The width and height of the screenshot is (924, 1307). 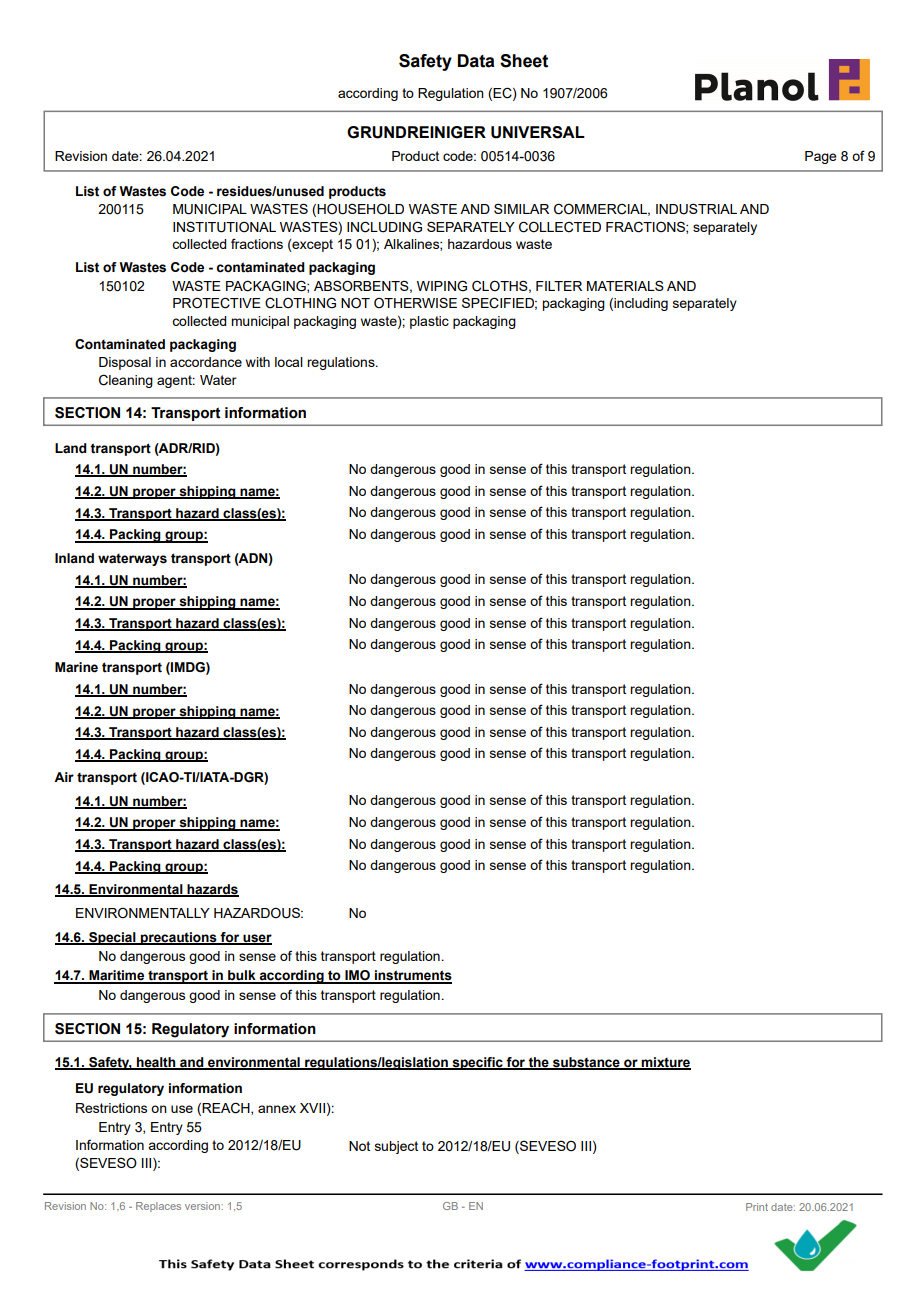 I want to click on Page, so click(x=821, y=157).
